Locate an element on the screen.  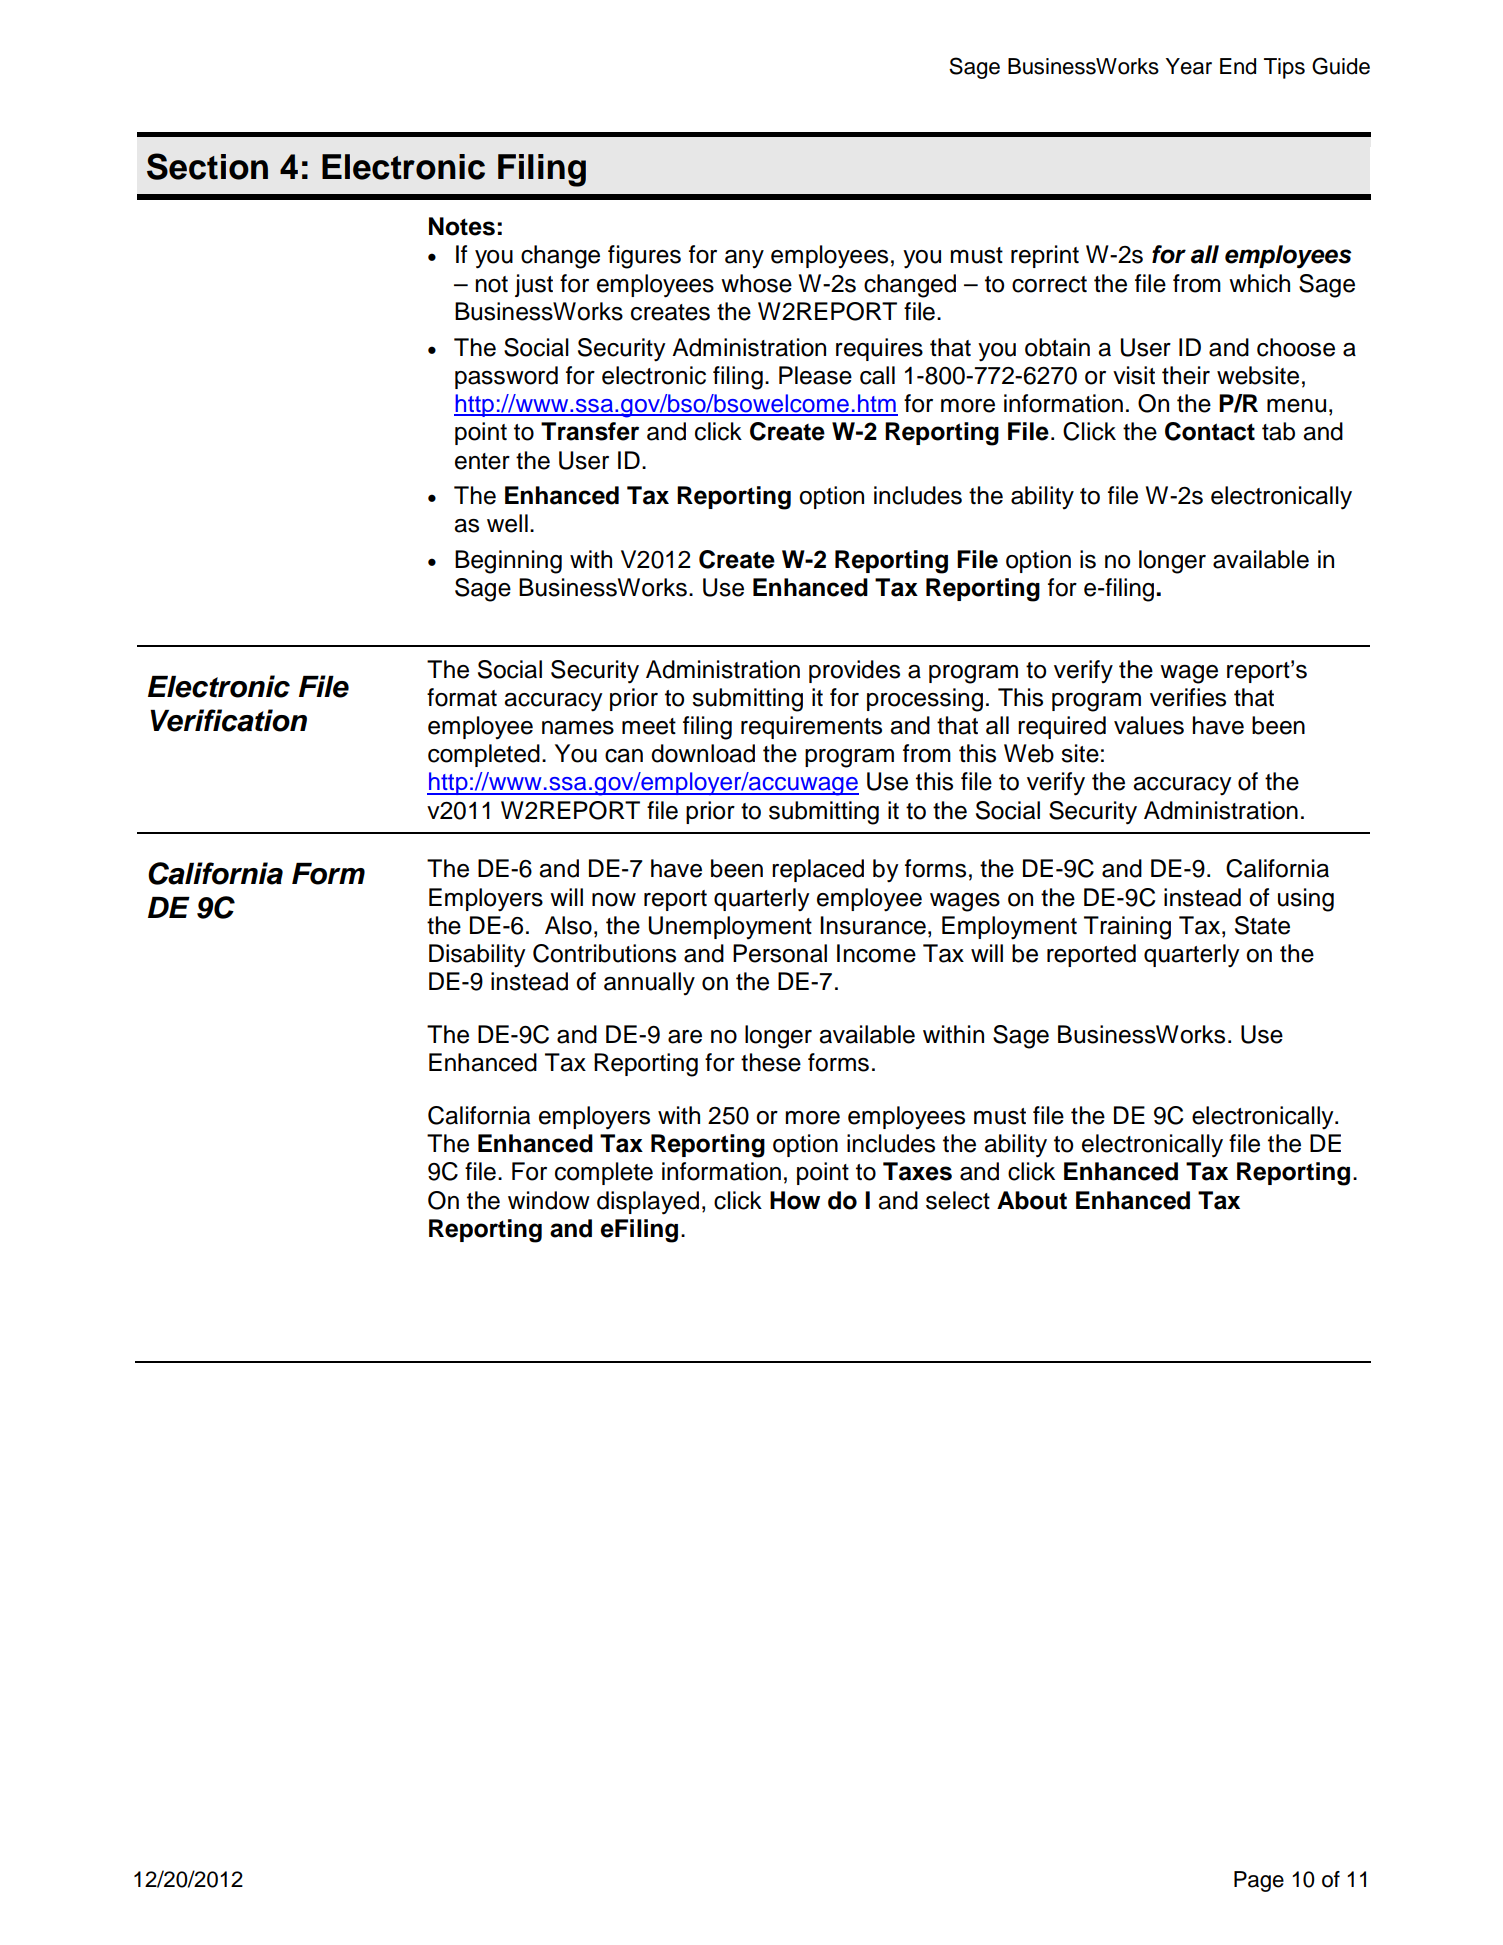
Page is located at coordinates (1259, 1881).
